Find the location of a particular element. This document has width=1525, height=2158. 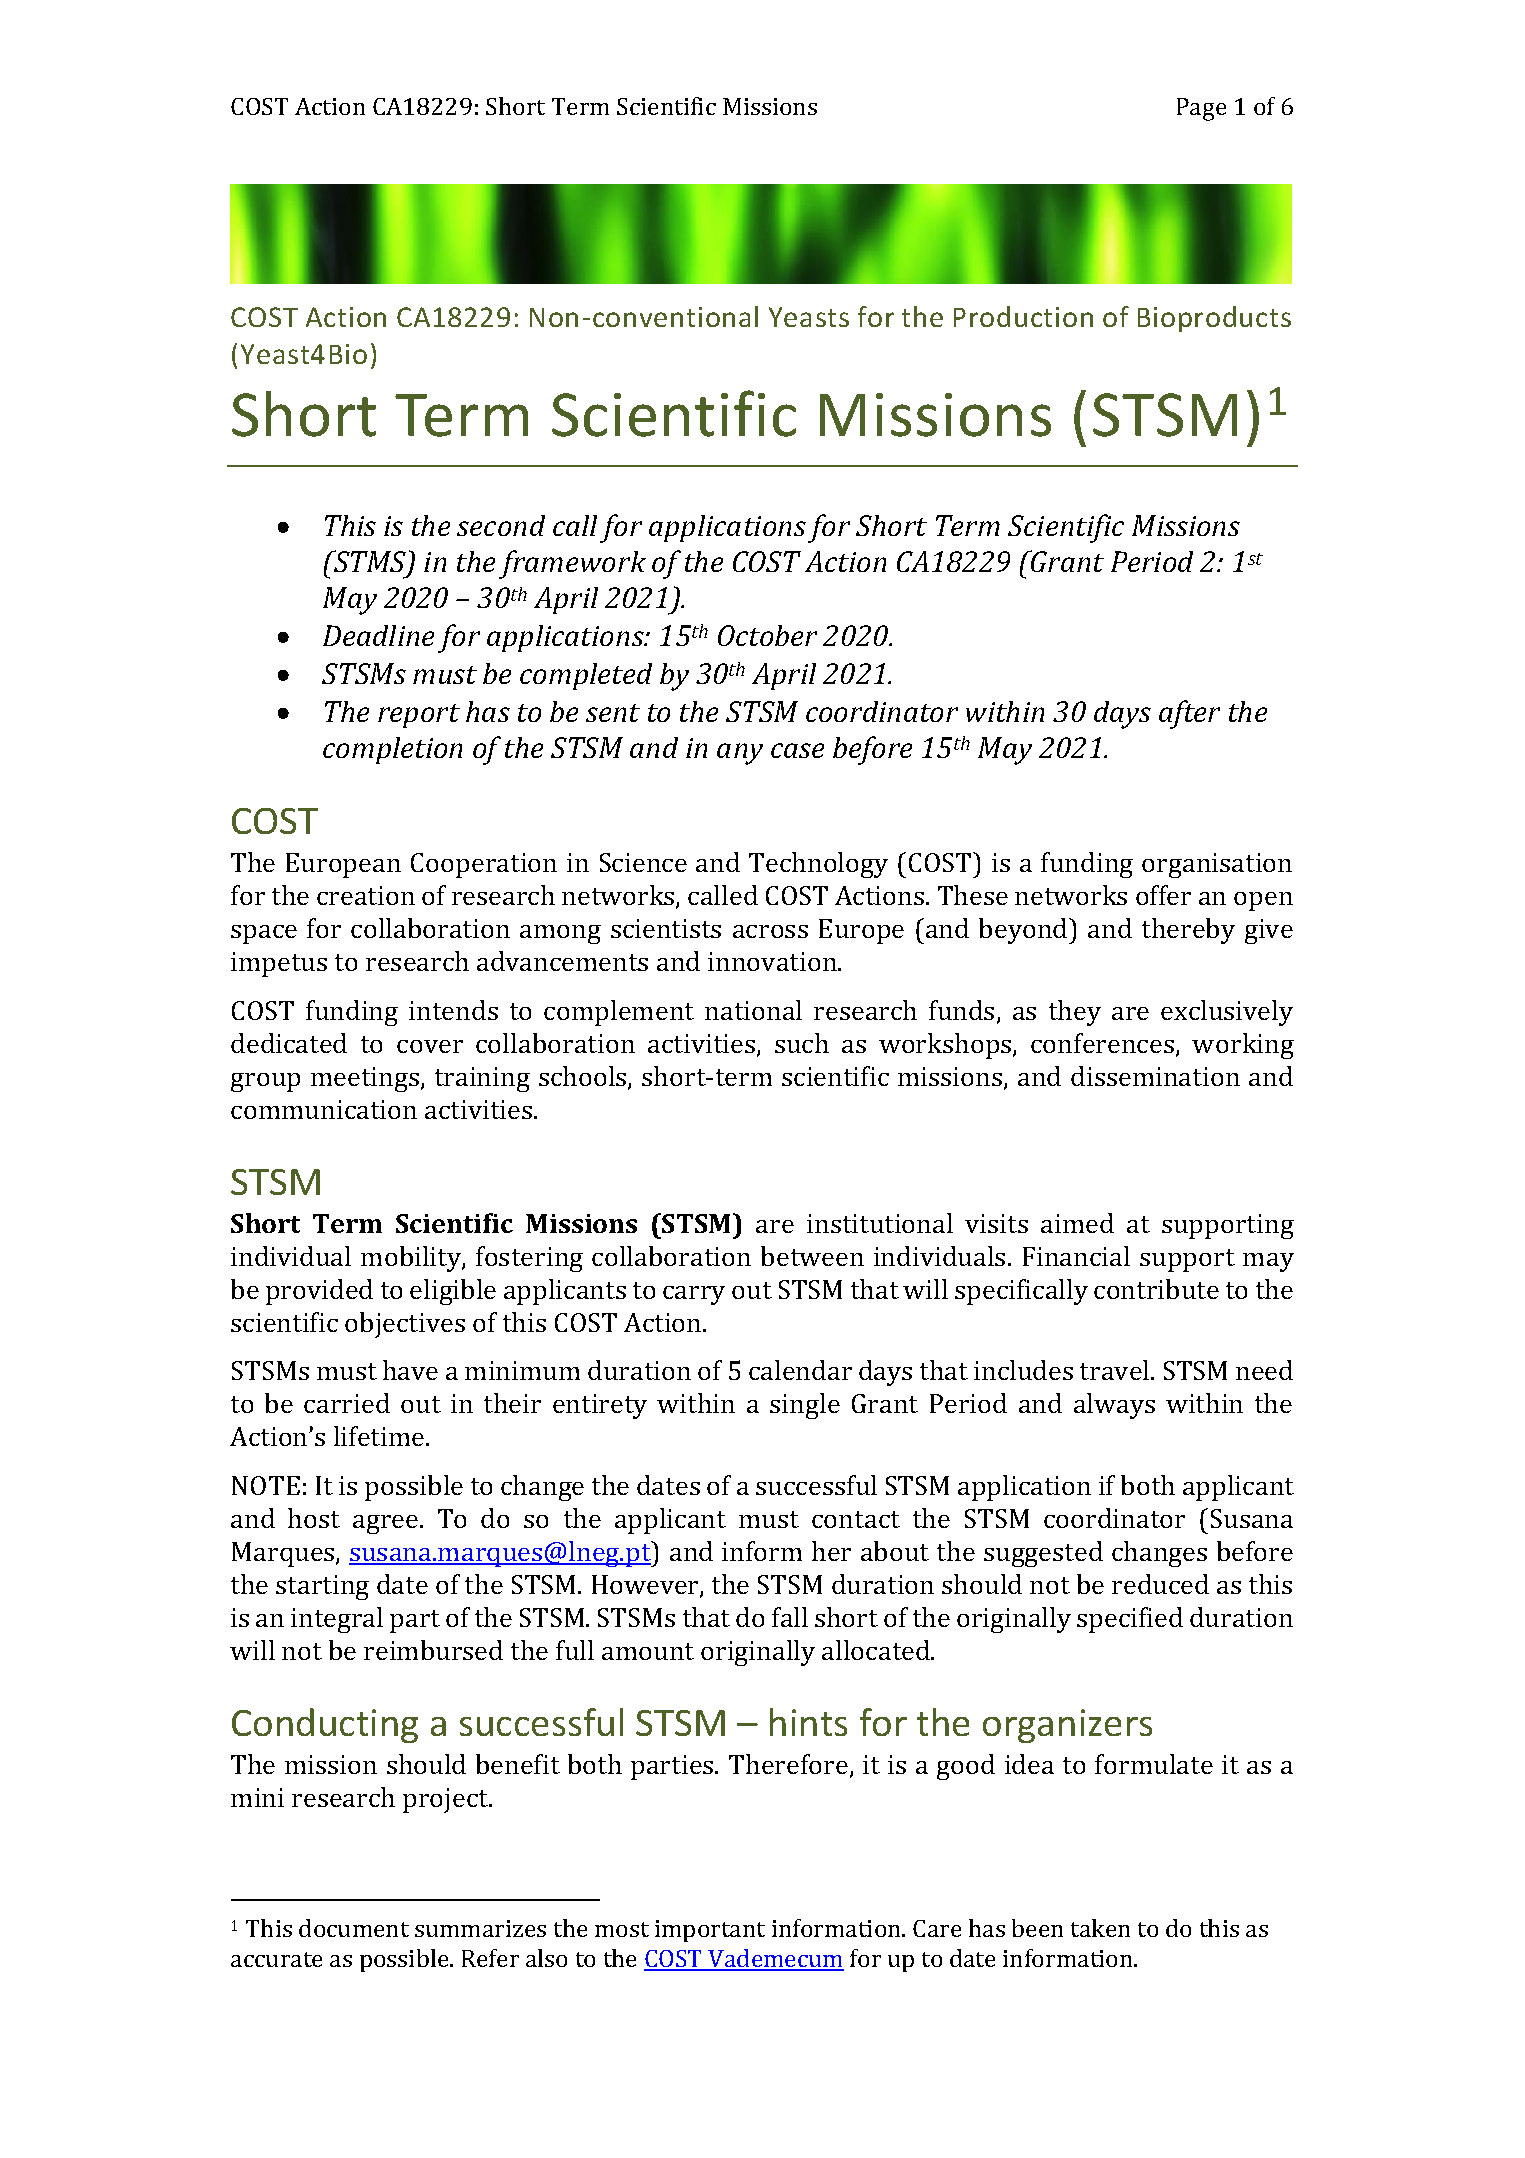

completion is located at coordinates (392, 750).
